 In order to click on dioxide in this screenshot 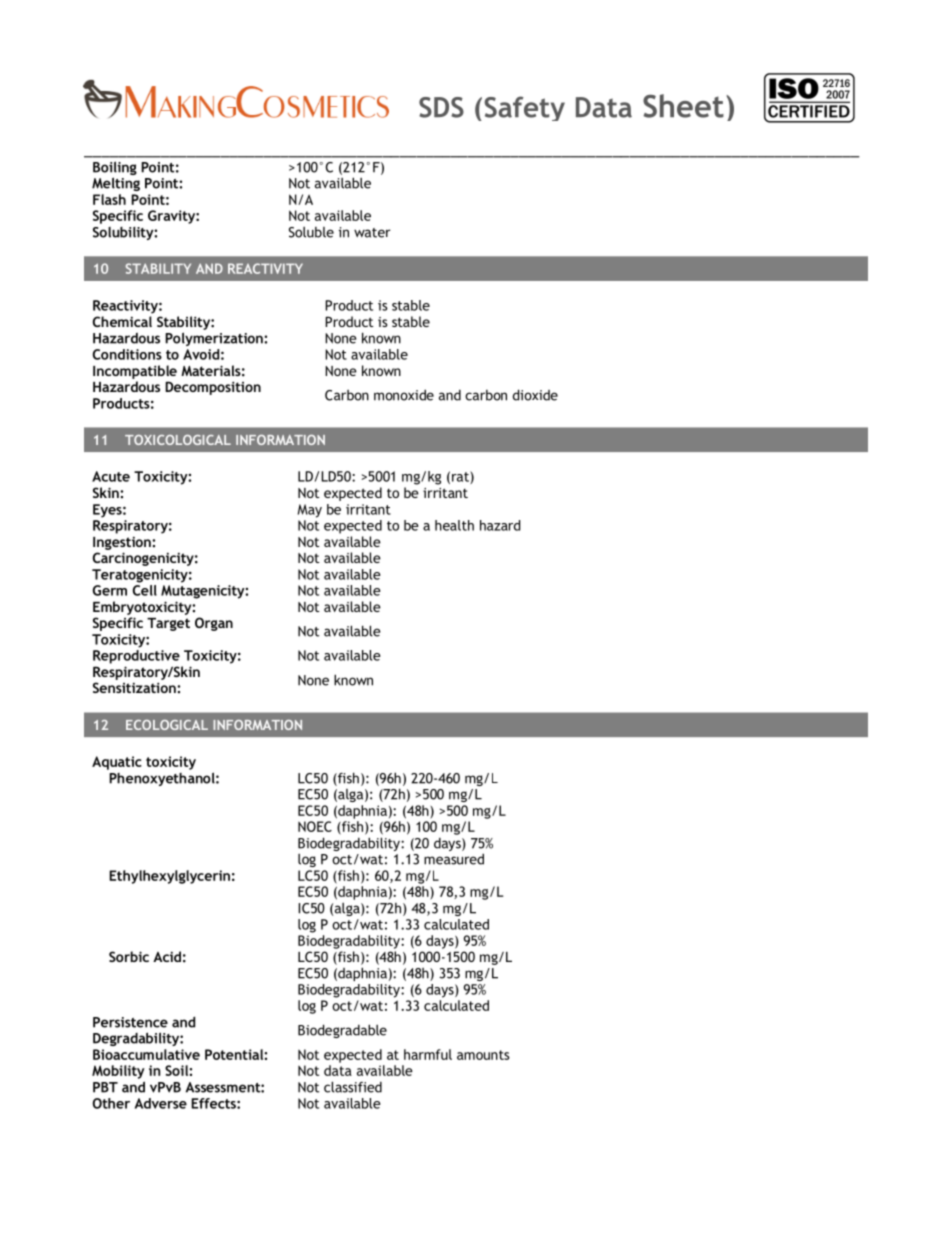, I will do `click(535, 395)`.
